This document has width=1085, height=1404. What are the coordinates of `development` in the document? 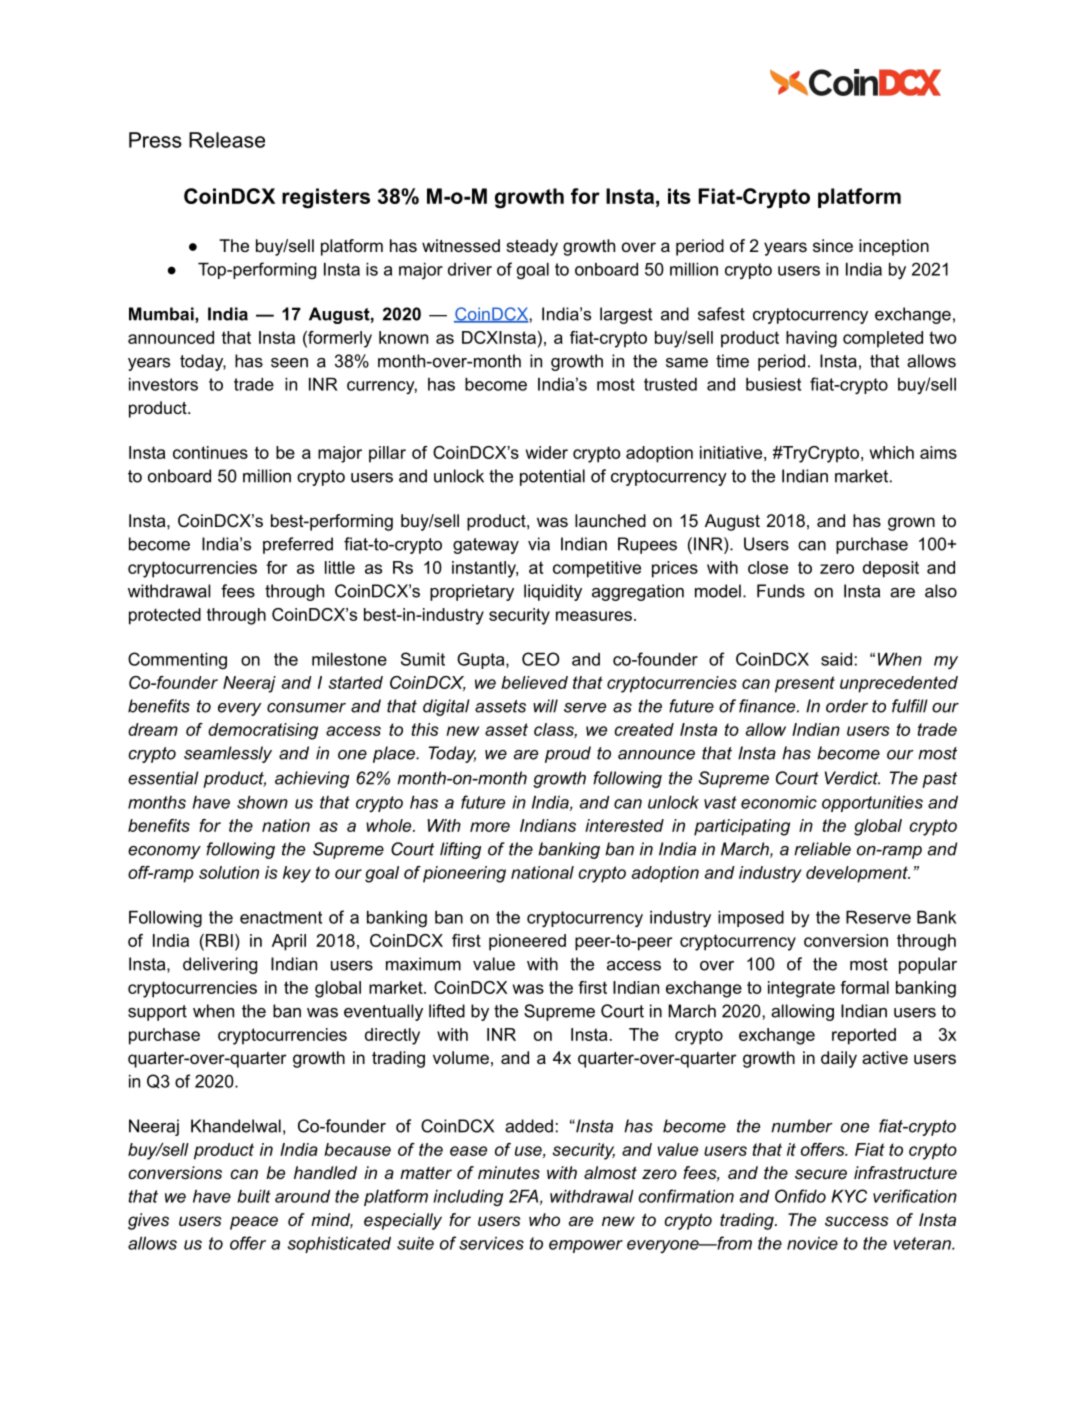 It's located at (858, 874).
